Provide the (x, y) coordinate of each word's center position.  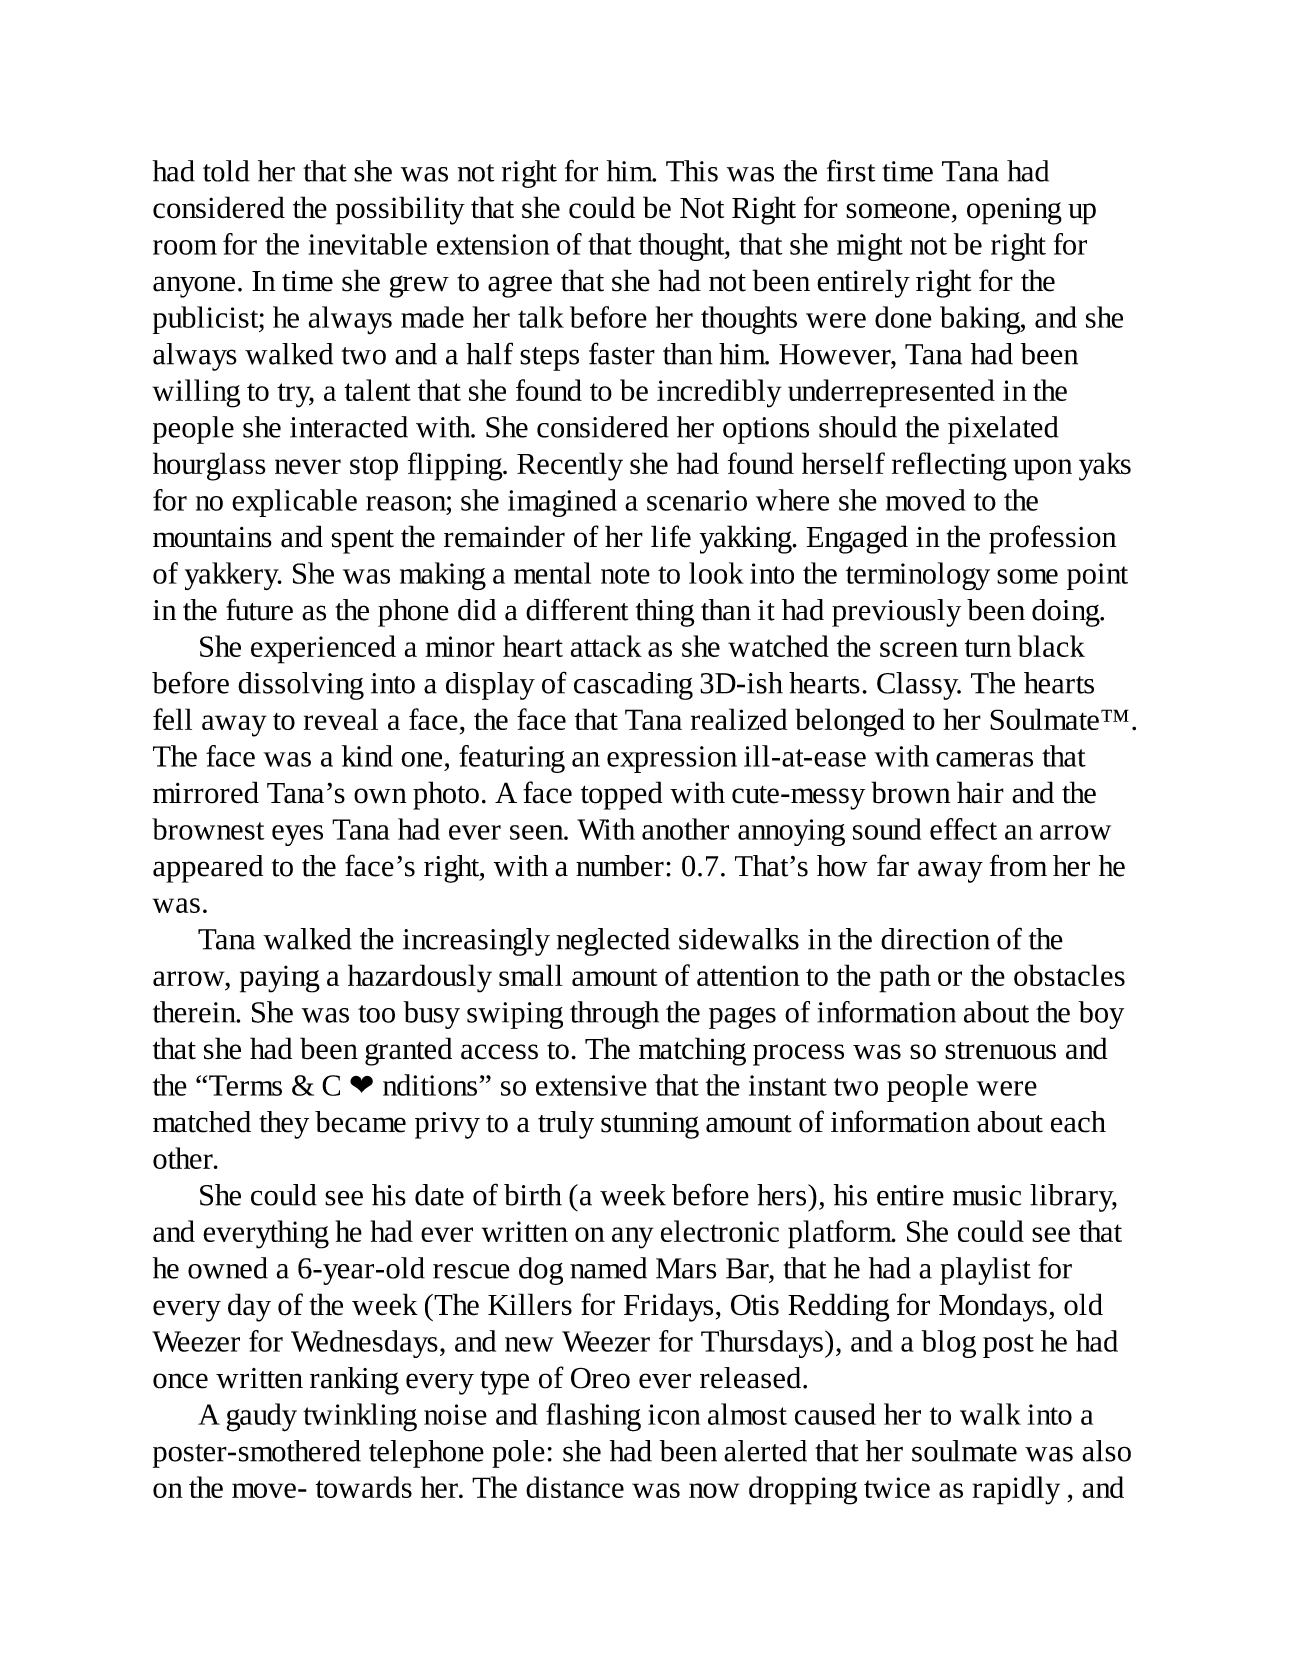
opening (1014, 211)
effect (963, 829)
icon (674, 1414)
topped (621, 795)
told (226, 171)
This (692, 171)
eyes (297, 835)
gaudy (262, 1417)
